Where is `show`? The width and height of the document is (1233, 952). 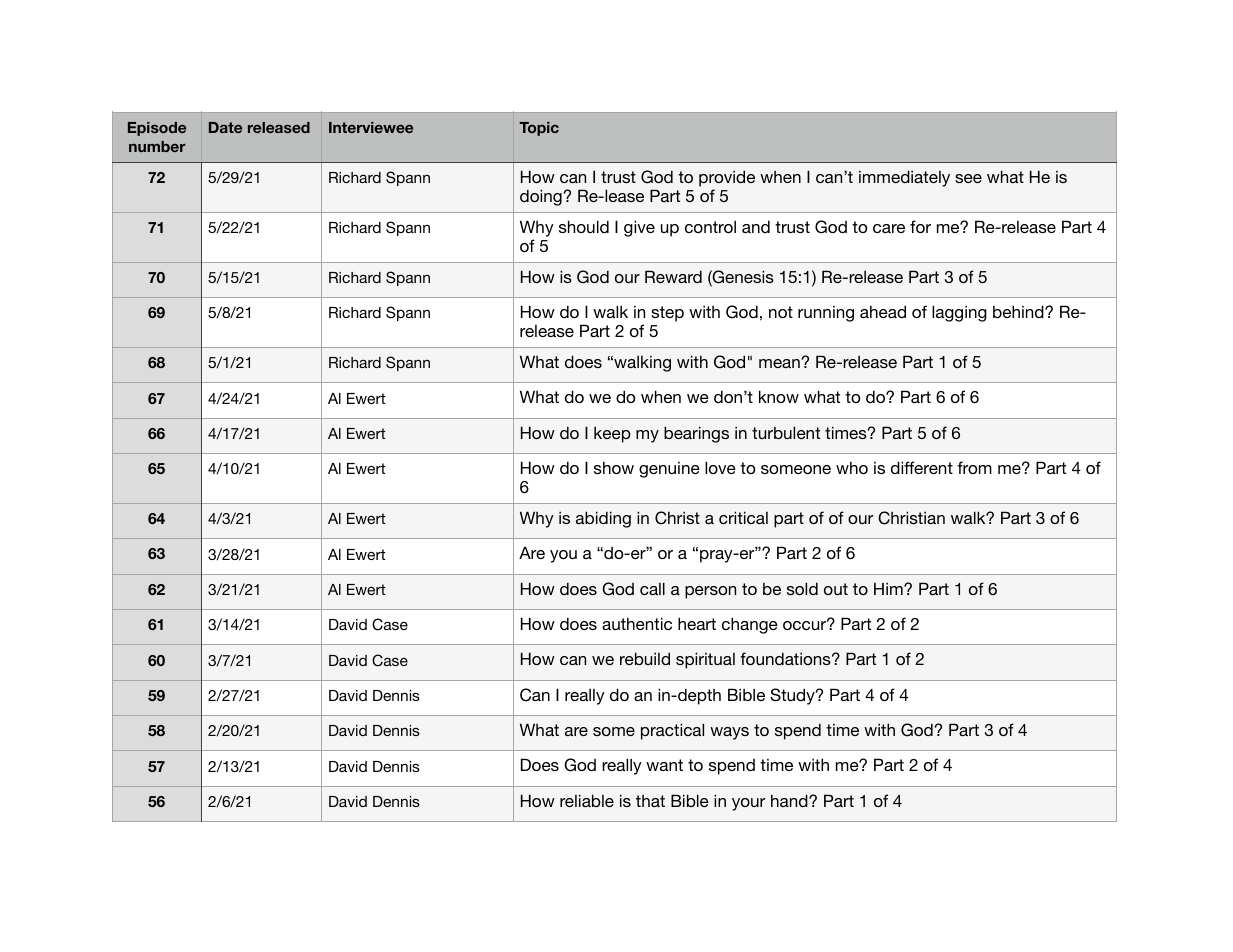
show is located at coordinates (614, 467).
